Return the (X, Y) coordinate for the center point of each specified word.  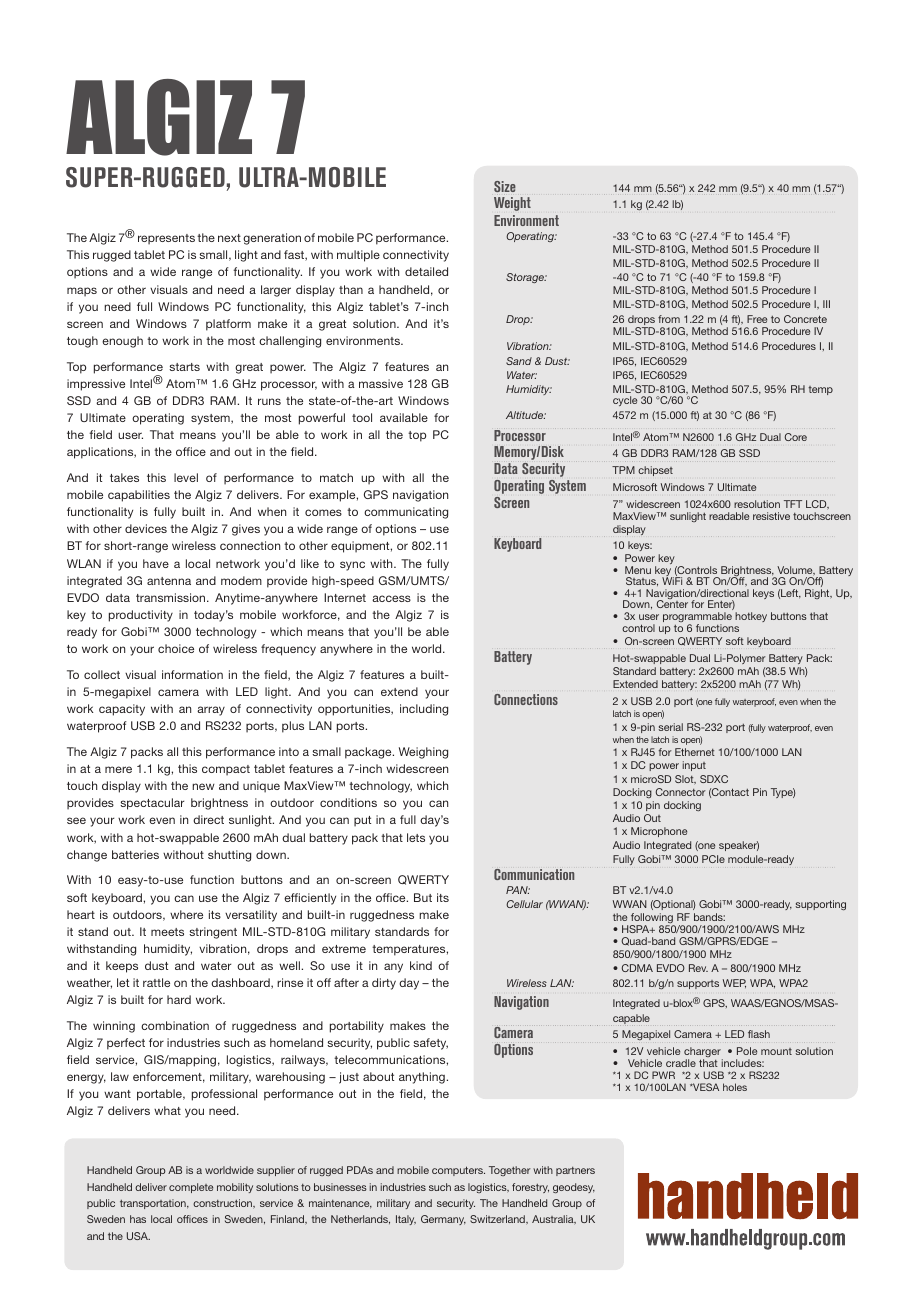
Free (757, 319)
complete (191, 1188)
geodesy (574, 1188)
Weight (512, 204)
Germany (443, 1220)
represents (166, 239)
